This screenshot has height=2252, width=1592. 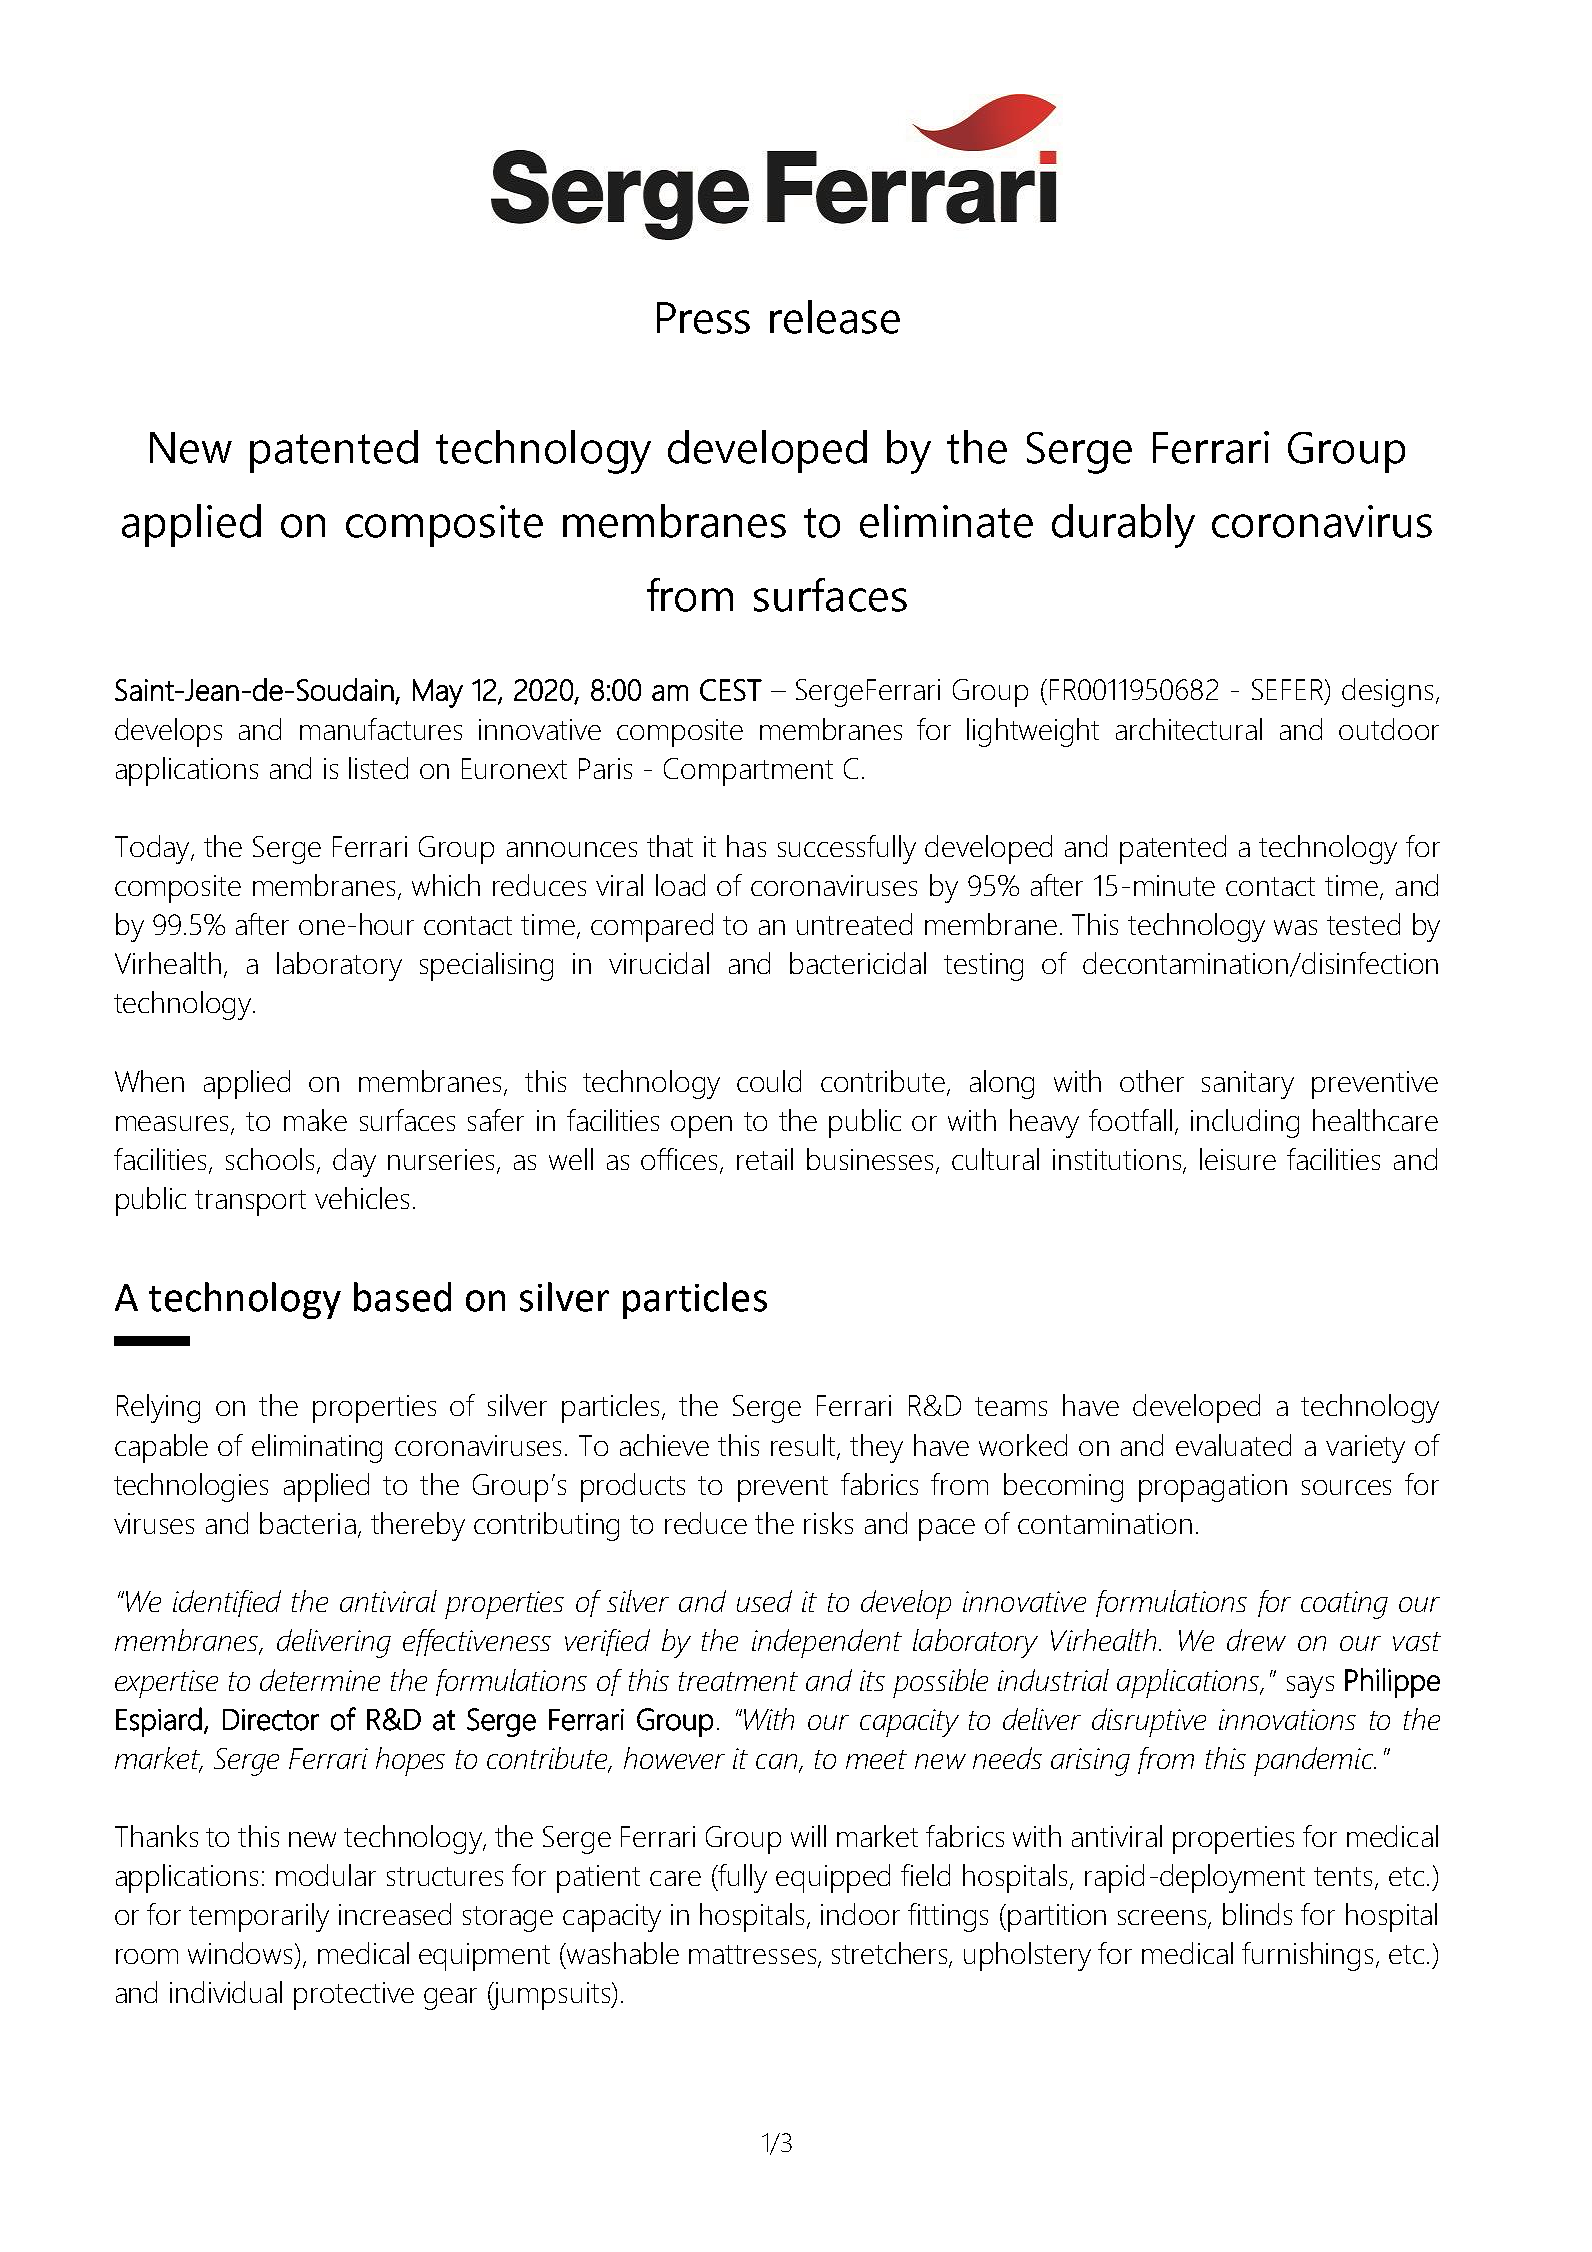 I want to click on eliminate, so click(x=946, y=521).
